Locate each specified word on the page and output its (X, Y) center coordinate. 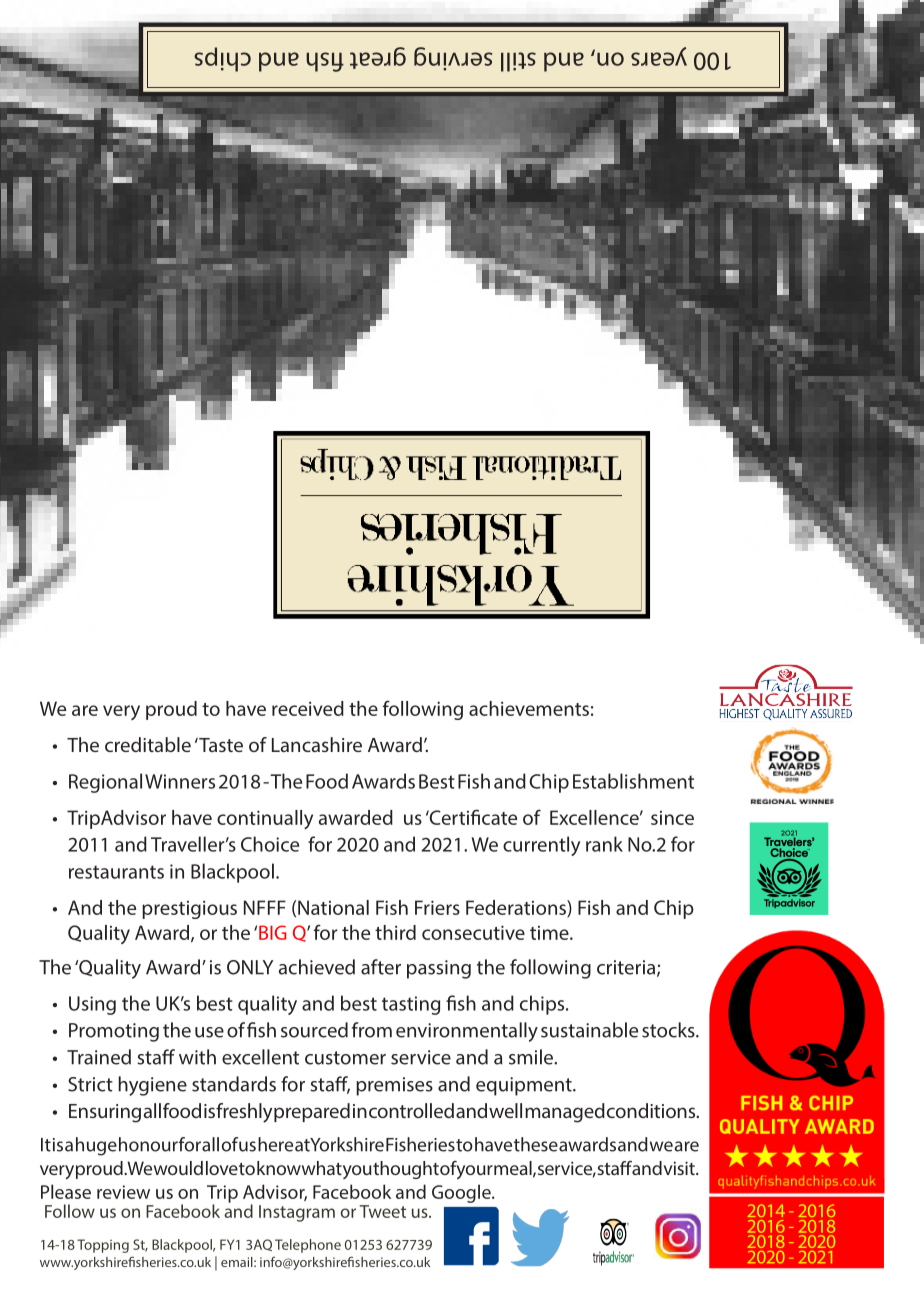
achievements (529, 708)
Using (92, 1005)
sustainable (589, 1030)
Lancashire (317, 744)
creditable (148, 744)
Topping (103, 1246)
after (381, 967)
